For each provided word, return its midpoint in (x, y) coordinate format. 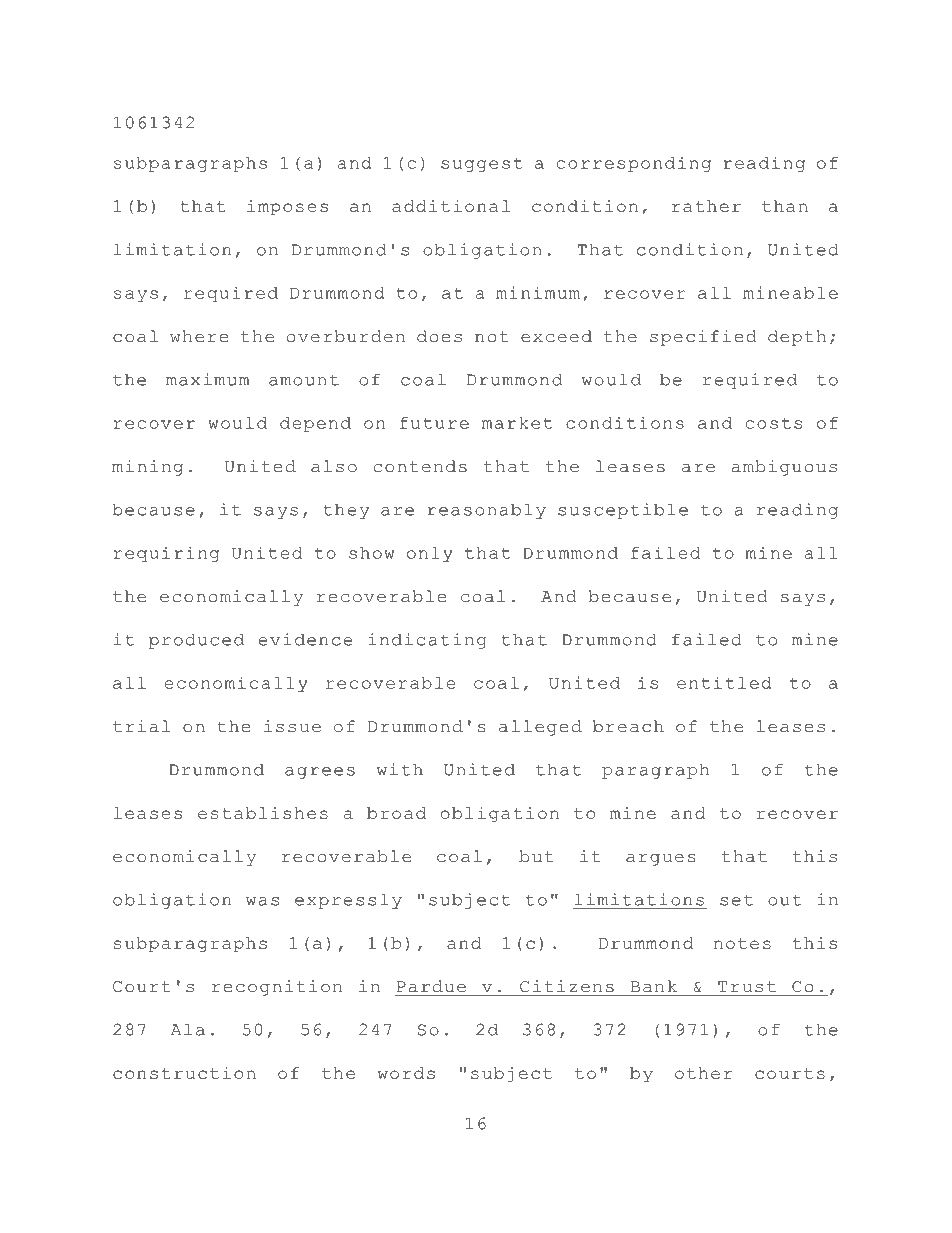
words (406, 1073)
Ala (188, 1029)
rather (706, 206)
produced (196, 641)
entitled (724, 682)
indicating (427, 641)
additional (451, 206)
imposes (287, 208)
